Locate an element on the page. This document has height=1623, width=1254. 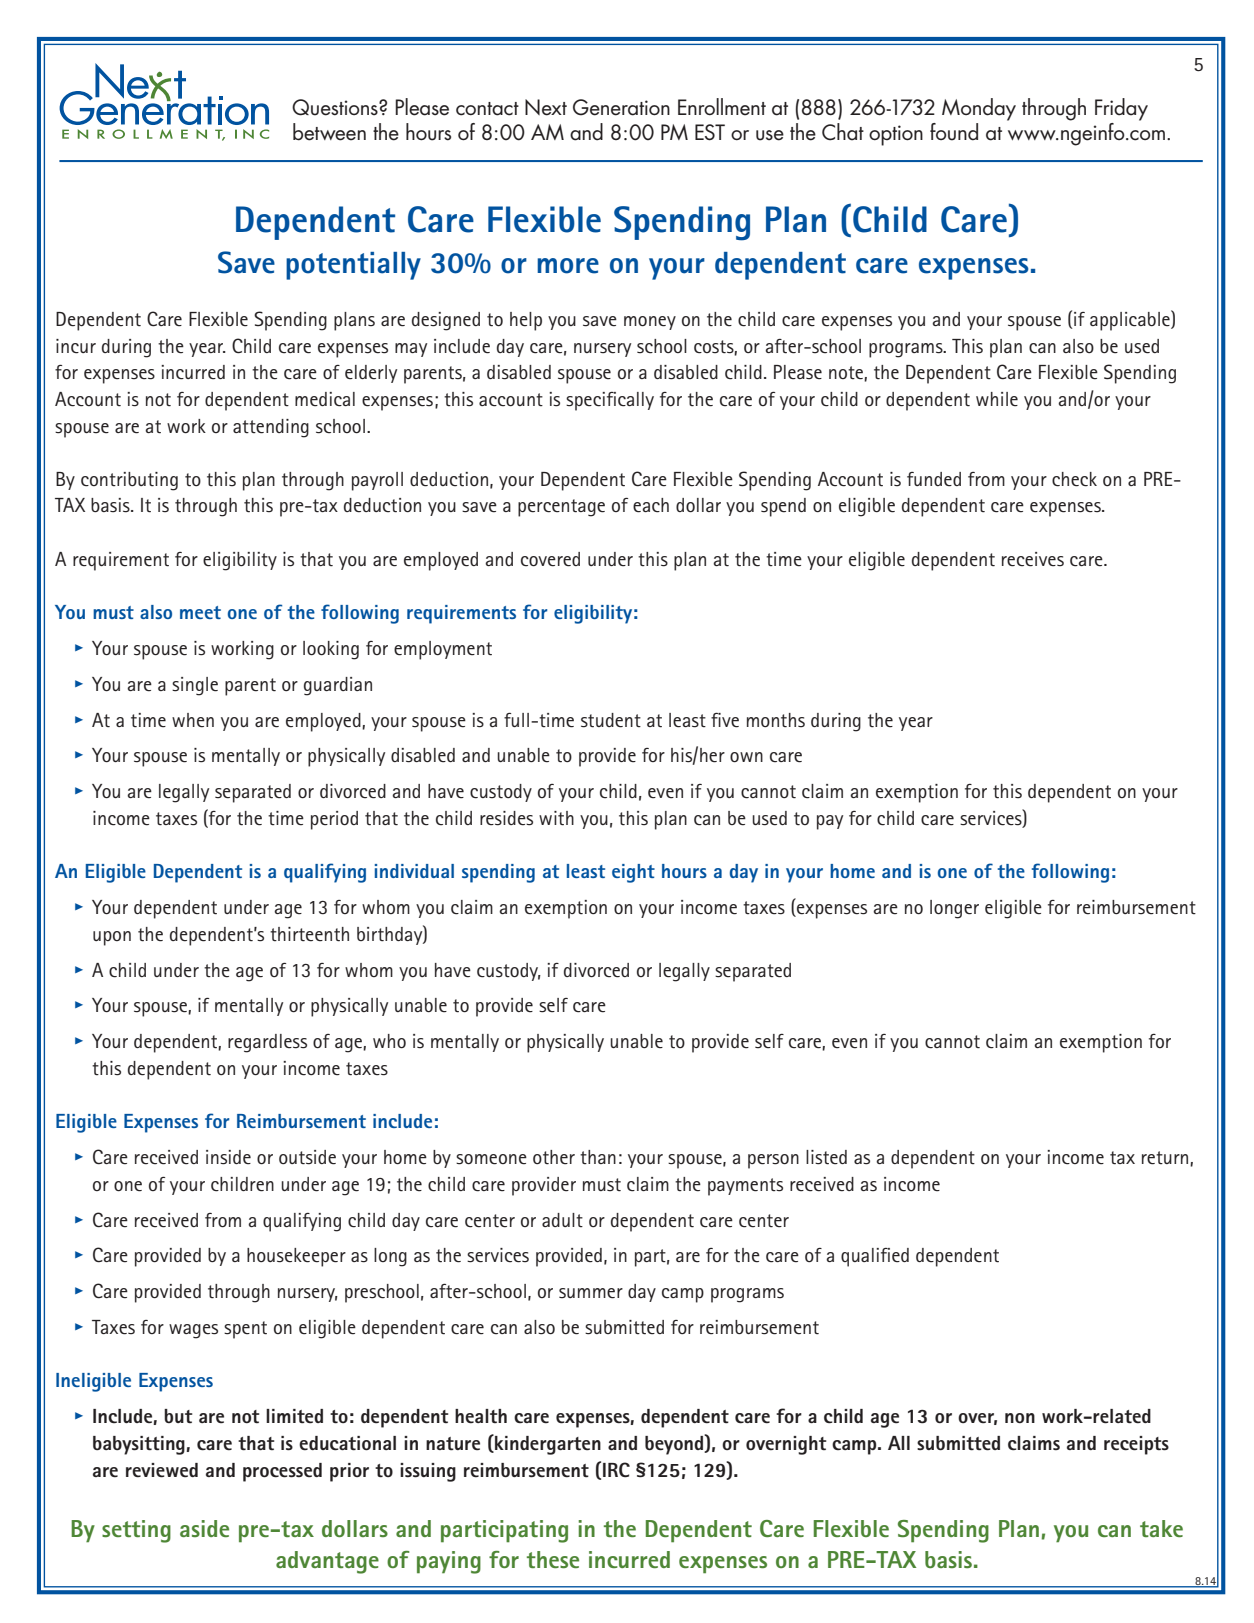
check is located at coordinates (1074, 479).
